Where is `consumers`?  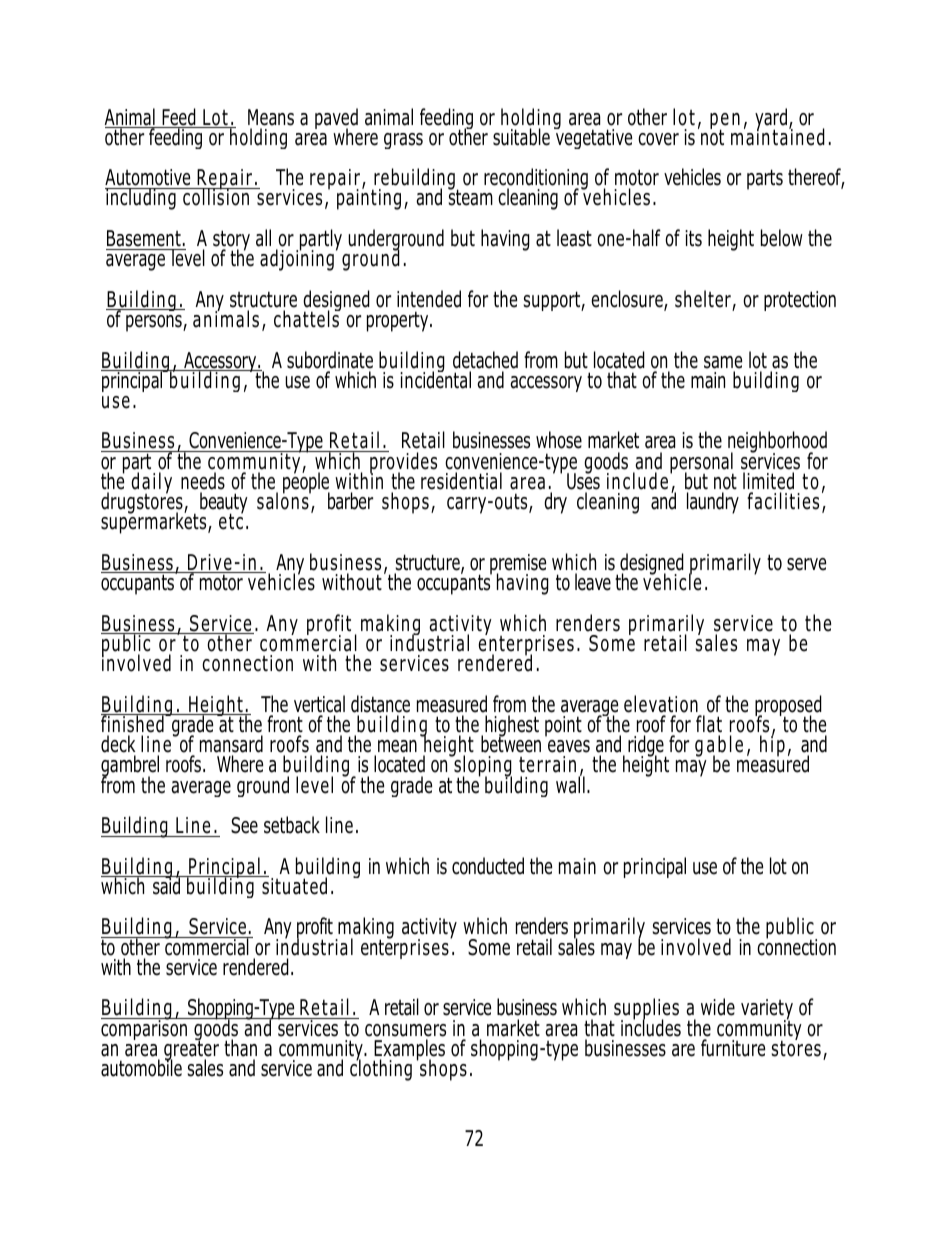
consumers is located at coordinates (405, 1030).
